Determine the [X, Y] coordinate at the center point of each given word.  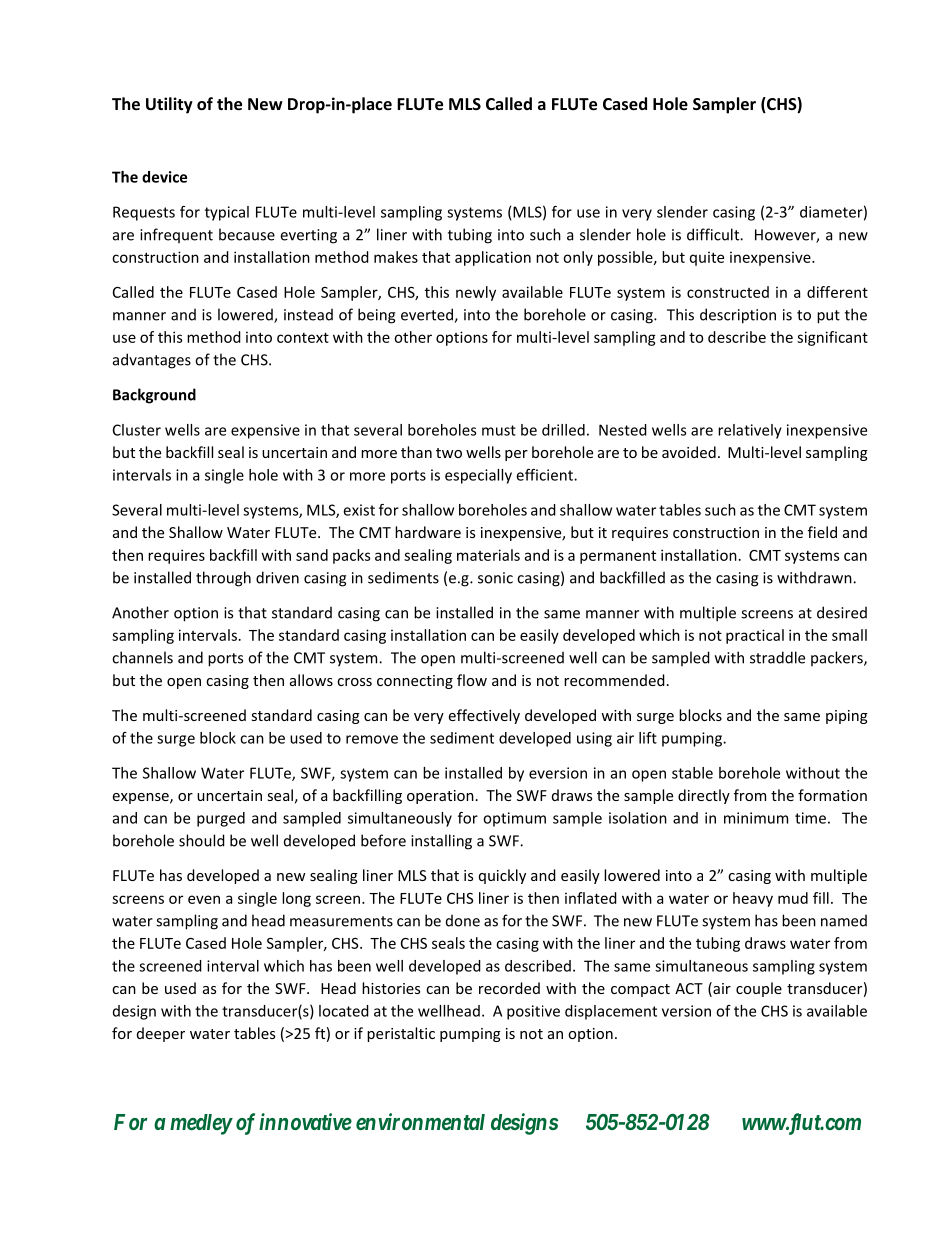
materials [488, 555]
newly [476, 293]
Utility [169, 105]
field [822, 532]
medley [201, 1124]
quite [707, 258]
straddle [777, 657]
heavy [753, 899]
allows [311, 680]
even [204, 899]
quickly [502, 876]
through [223, 579]
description [738, 316]
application [493, 258]
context [303, 337]
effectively [484, 716]
